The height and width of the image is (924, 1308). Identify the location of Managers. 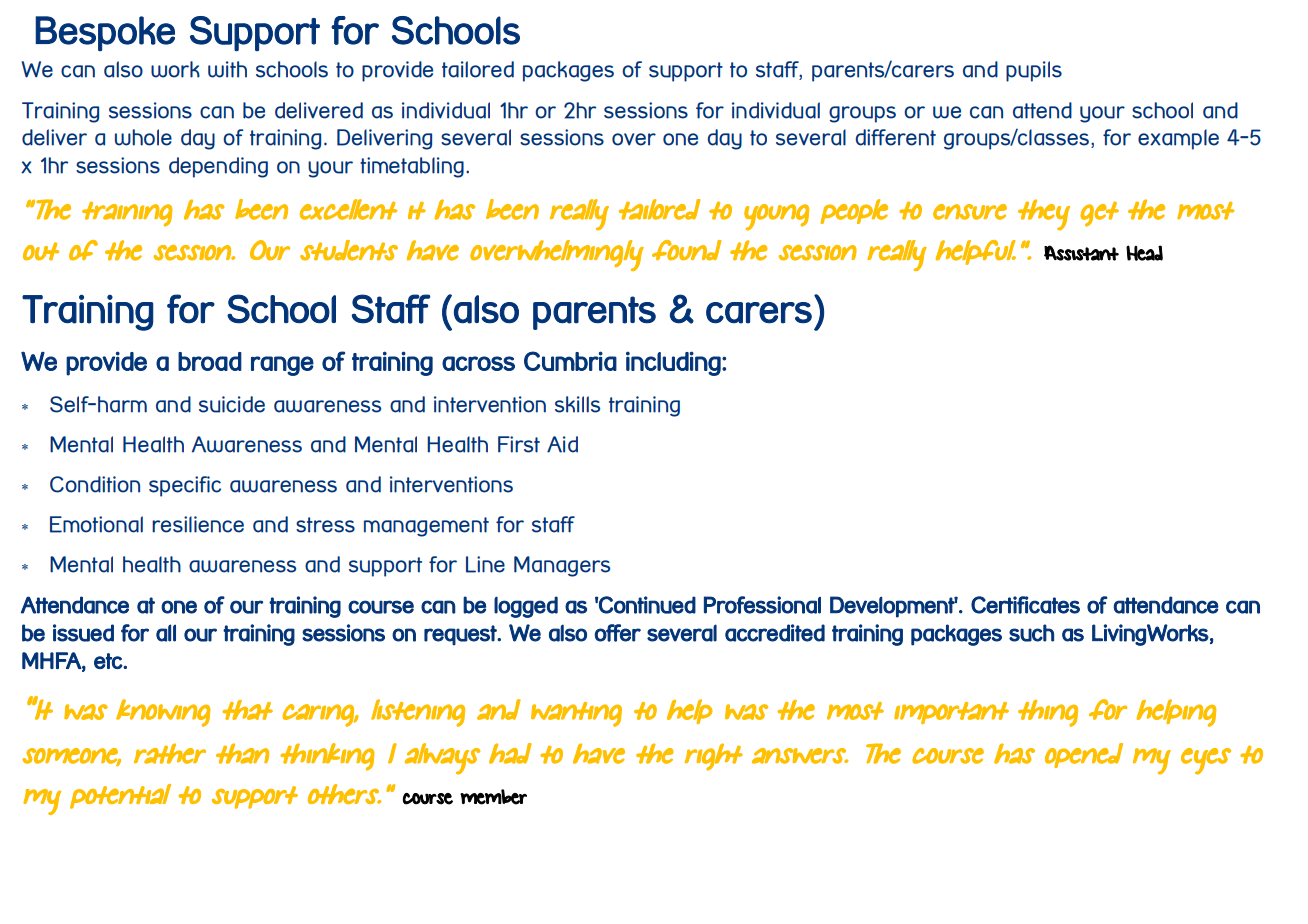
(562, 566).
